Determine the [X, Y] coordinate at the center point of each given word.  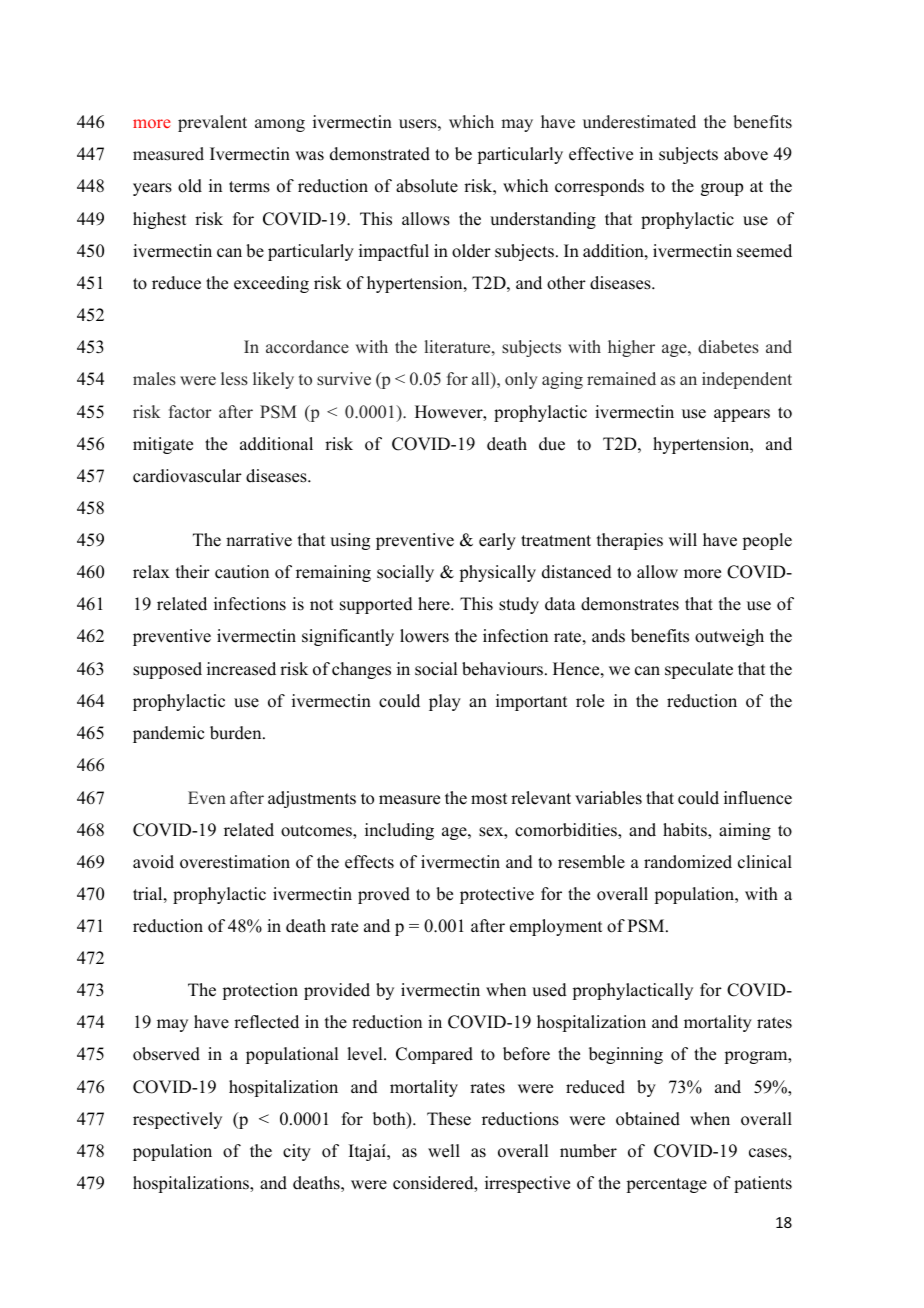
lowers [424, 636]
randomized [688, 862]
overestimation [235, 862]
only [521, 380]
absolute [427, 186]
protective [497, 895]
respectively [177, 1120]
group [722, 189]
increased [241, 669]
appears [742, 415]
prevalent [212, 123]
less [234, 379]
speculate [699, 670]
